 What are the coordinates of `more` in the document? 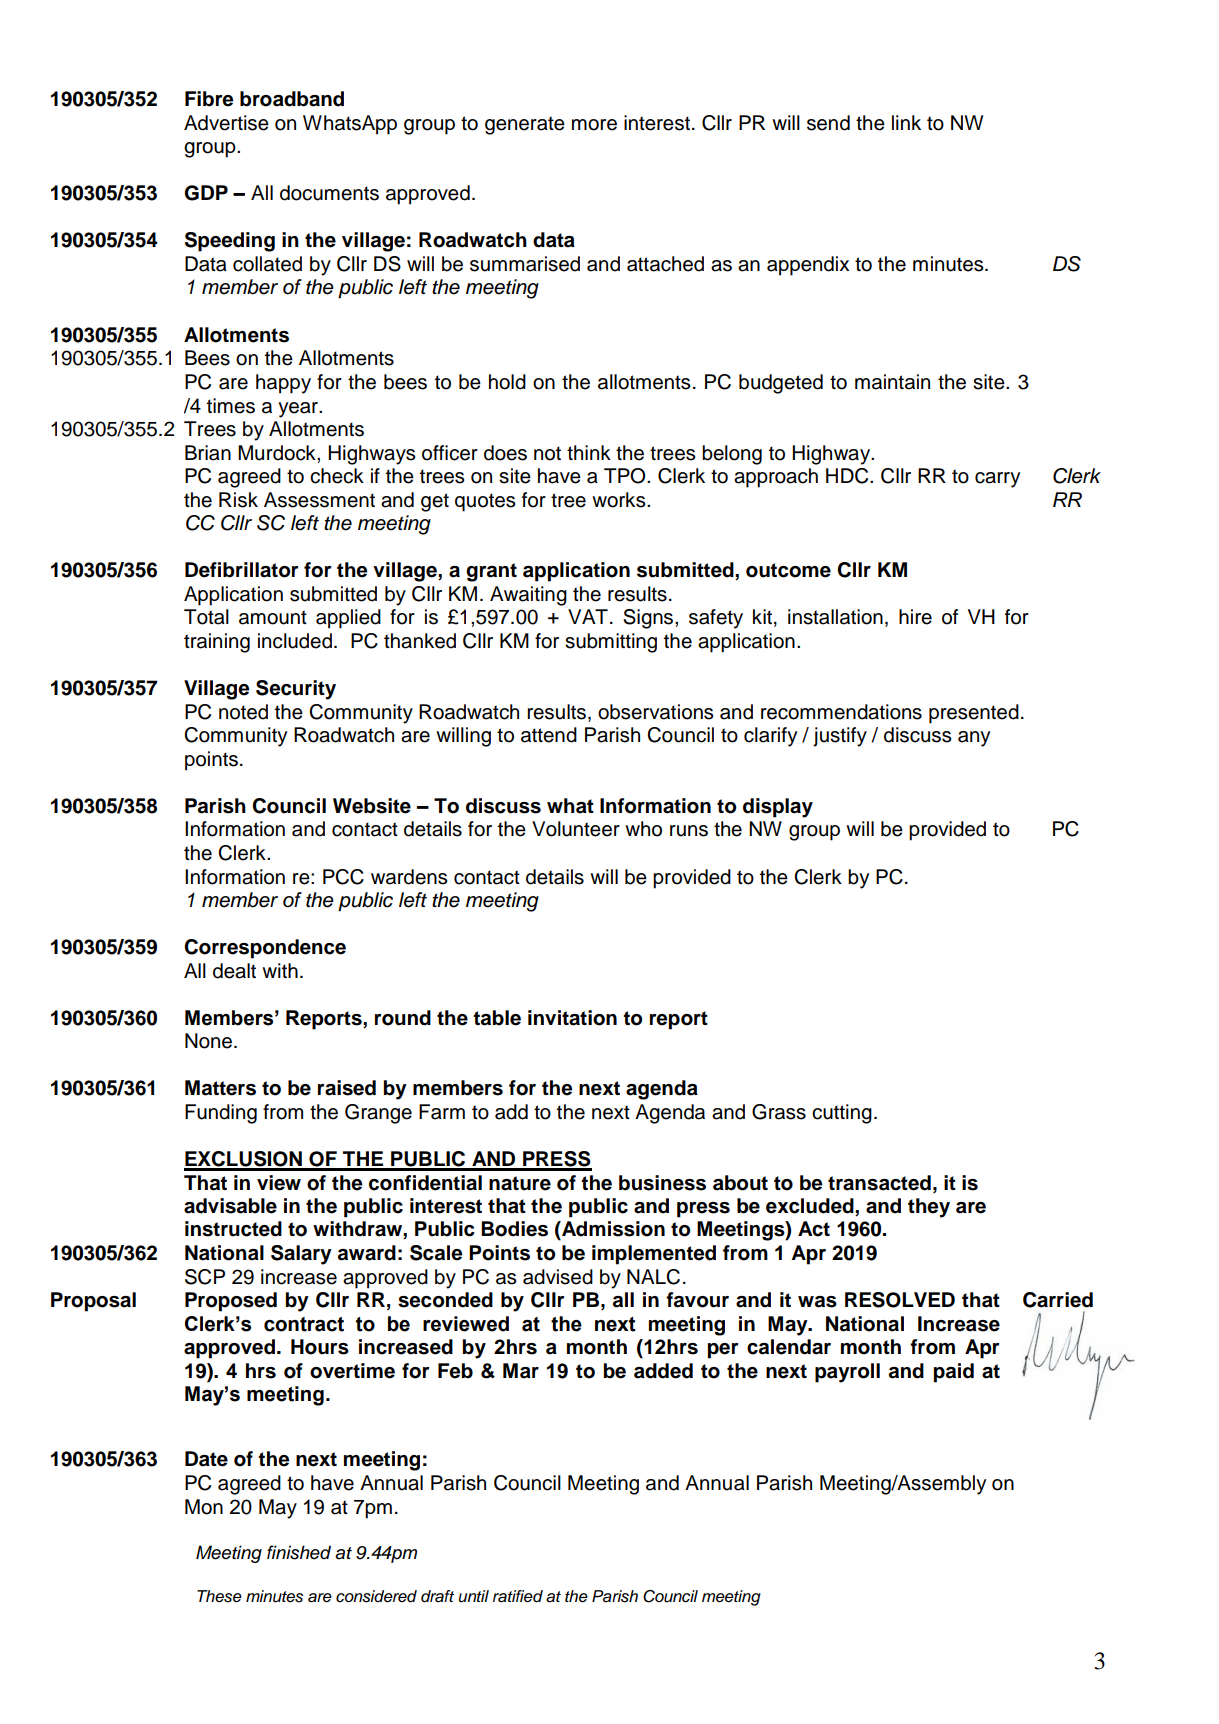 It's located at (594, 125).
